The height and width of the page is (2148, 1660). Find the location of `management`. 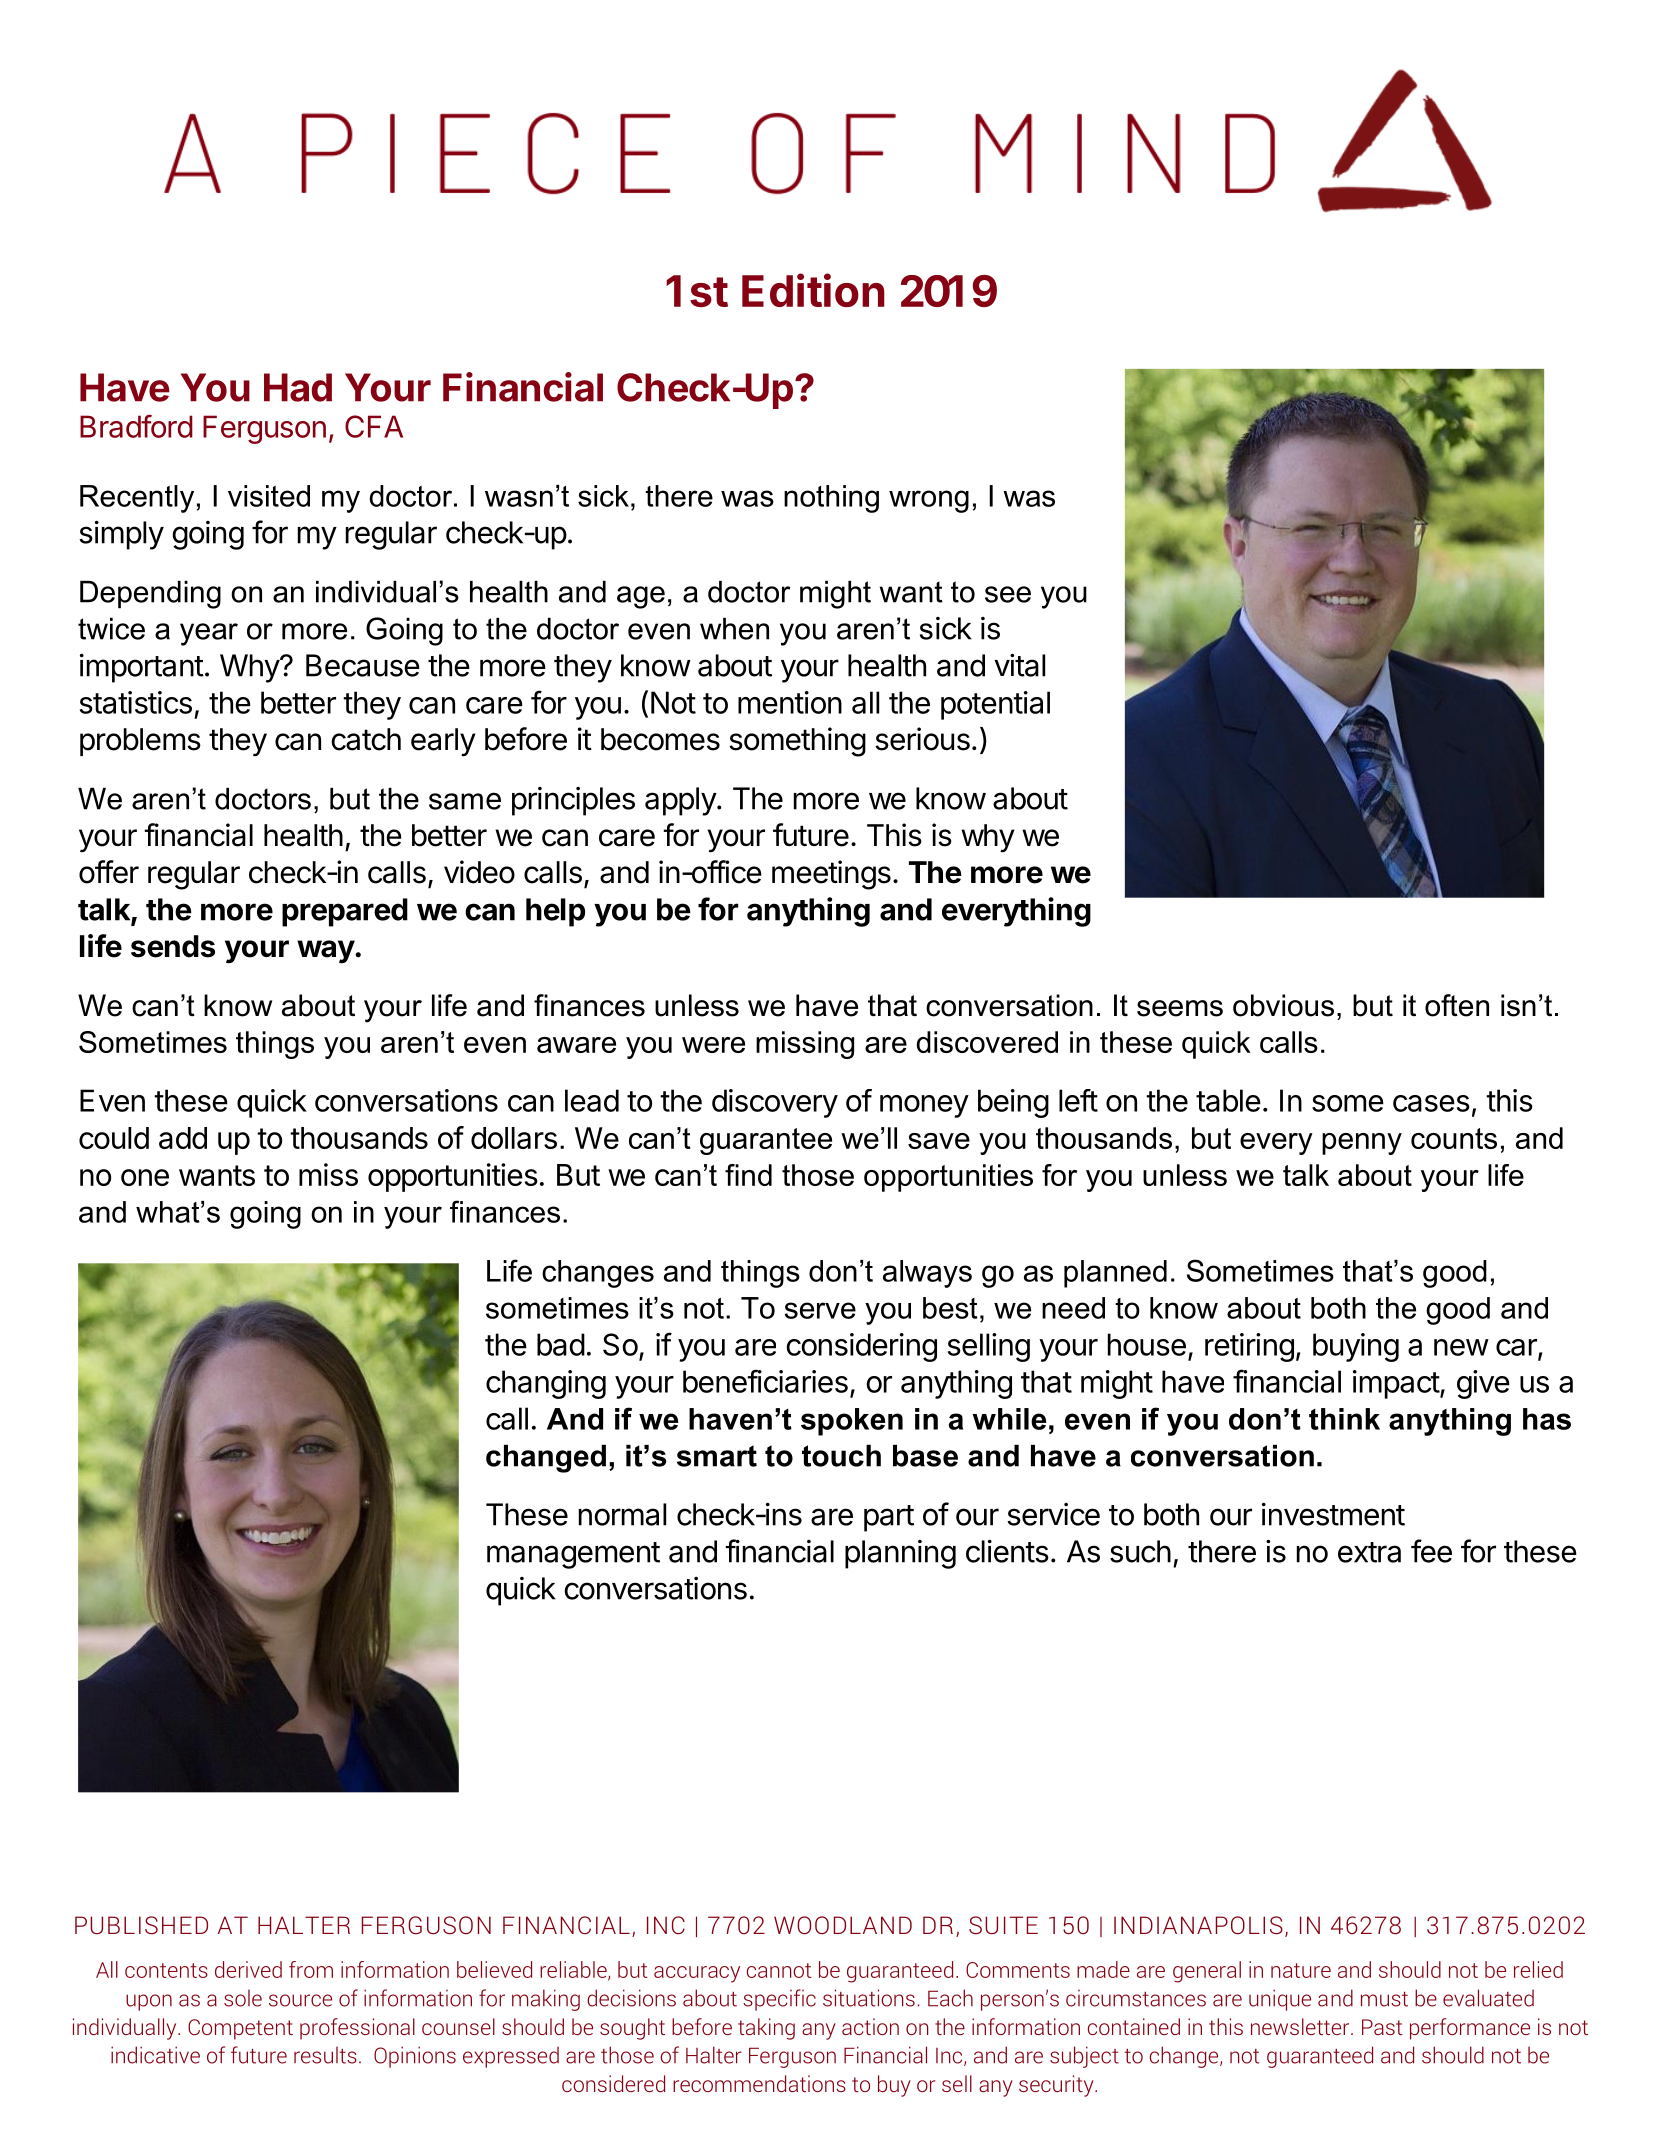

management is located at coordinates (573, 1555).
